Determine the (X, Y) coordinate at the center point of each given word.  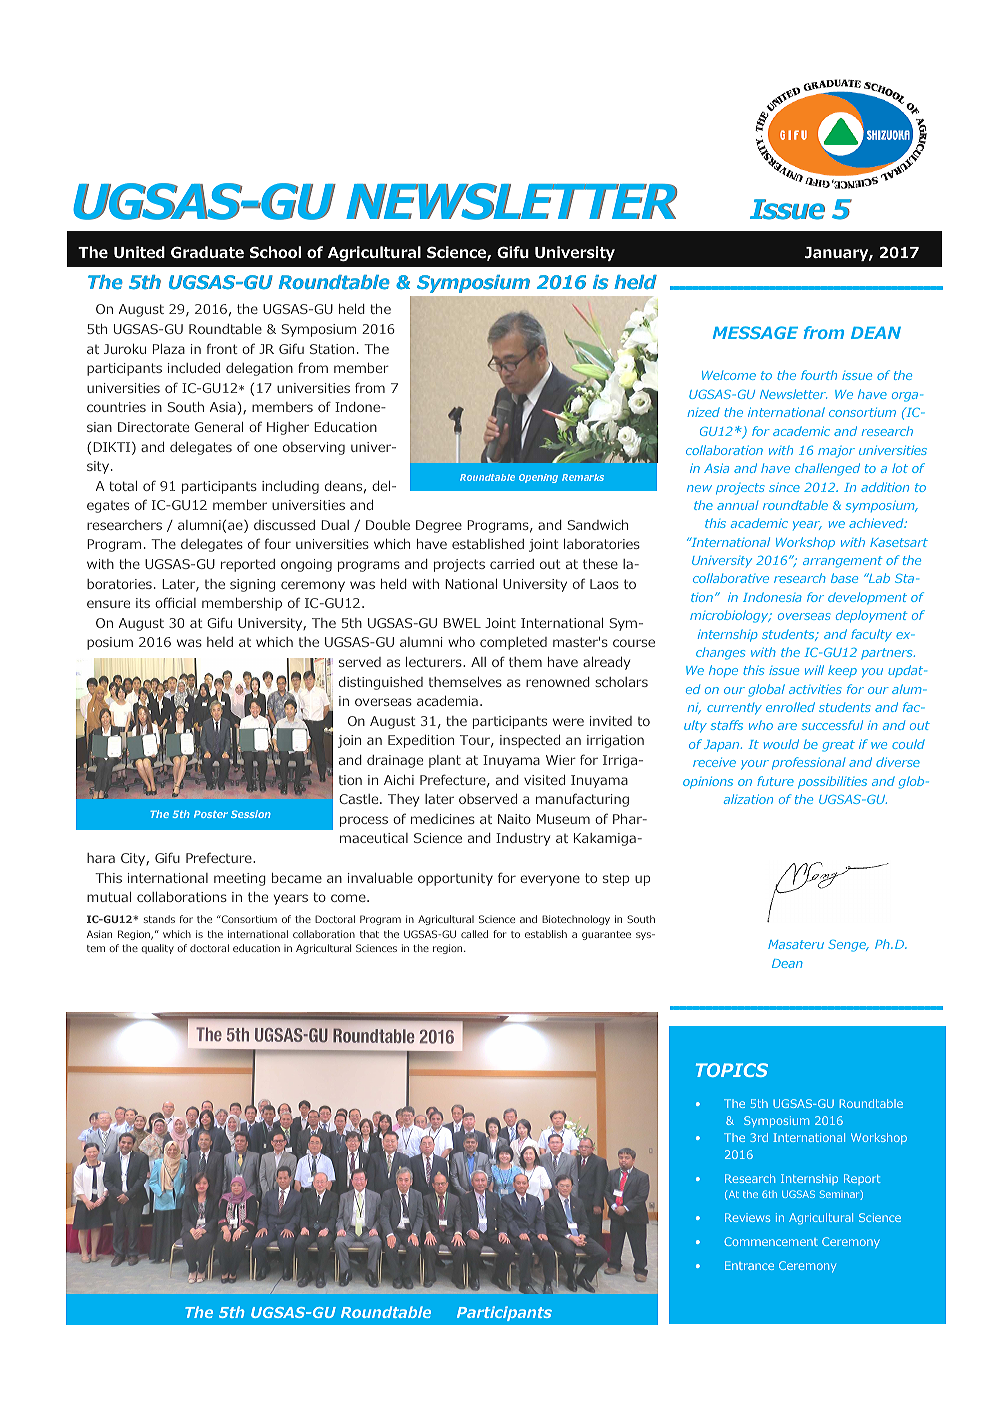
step (616, 879)
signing (252, 585)
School (275, 252)
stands (159, 919)
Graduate (207, 252)
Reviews (747, 1217)
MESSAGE (755, 332)
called (474, 934)
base (844, 578)
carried (512, 564)
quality (157, 949)
